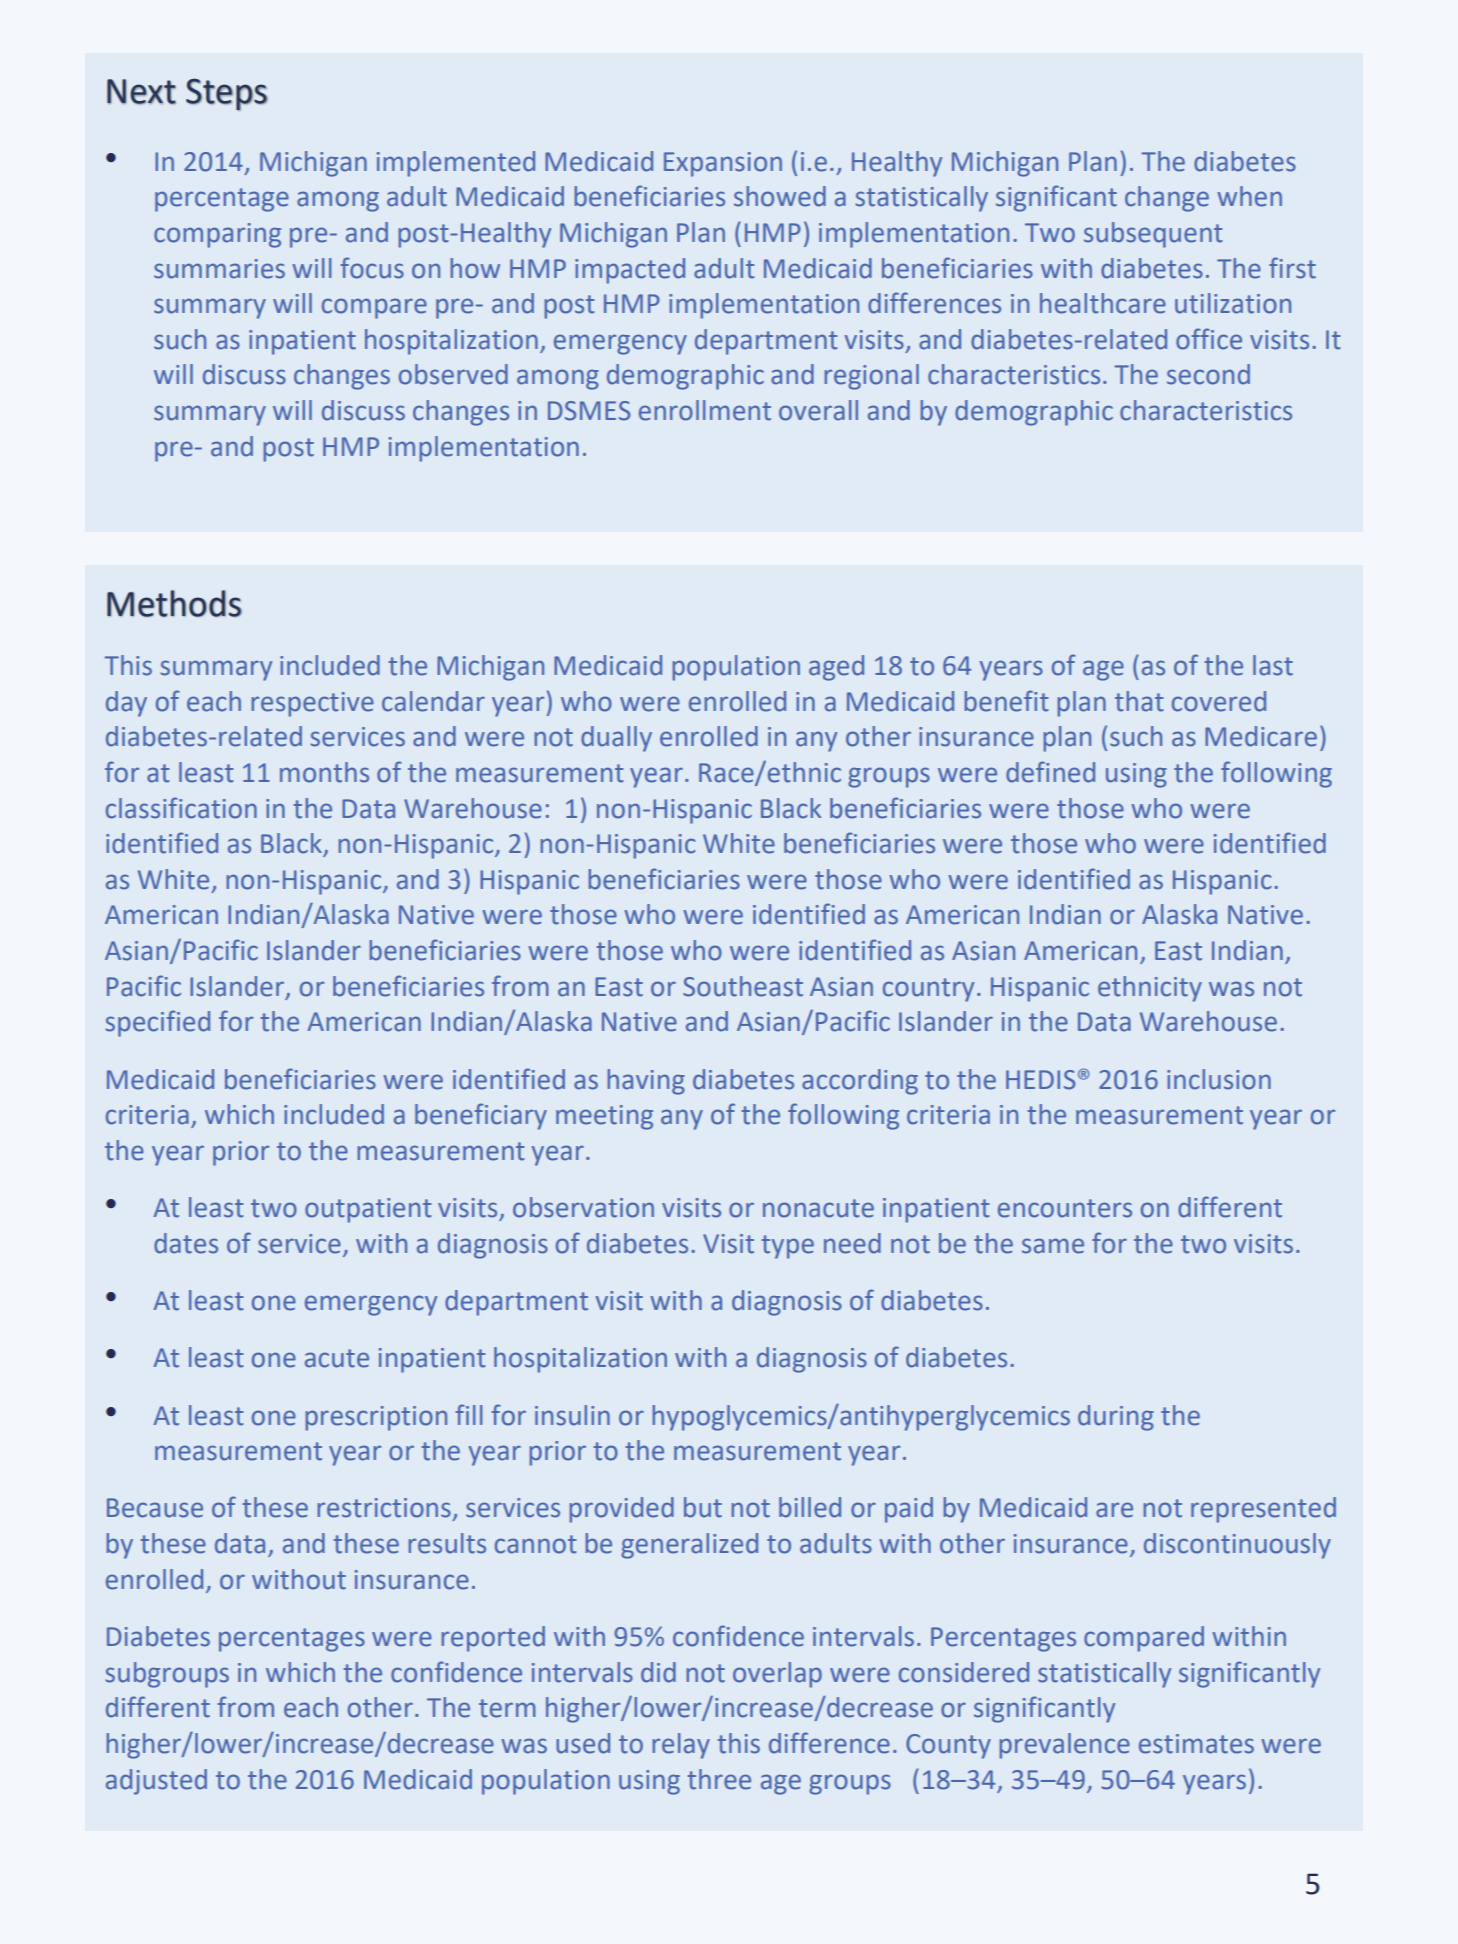 Image resolution: width=1458 pixels, height=1944 pixels. I want to click on estimates, so click(1196, 1744).
